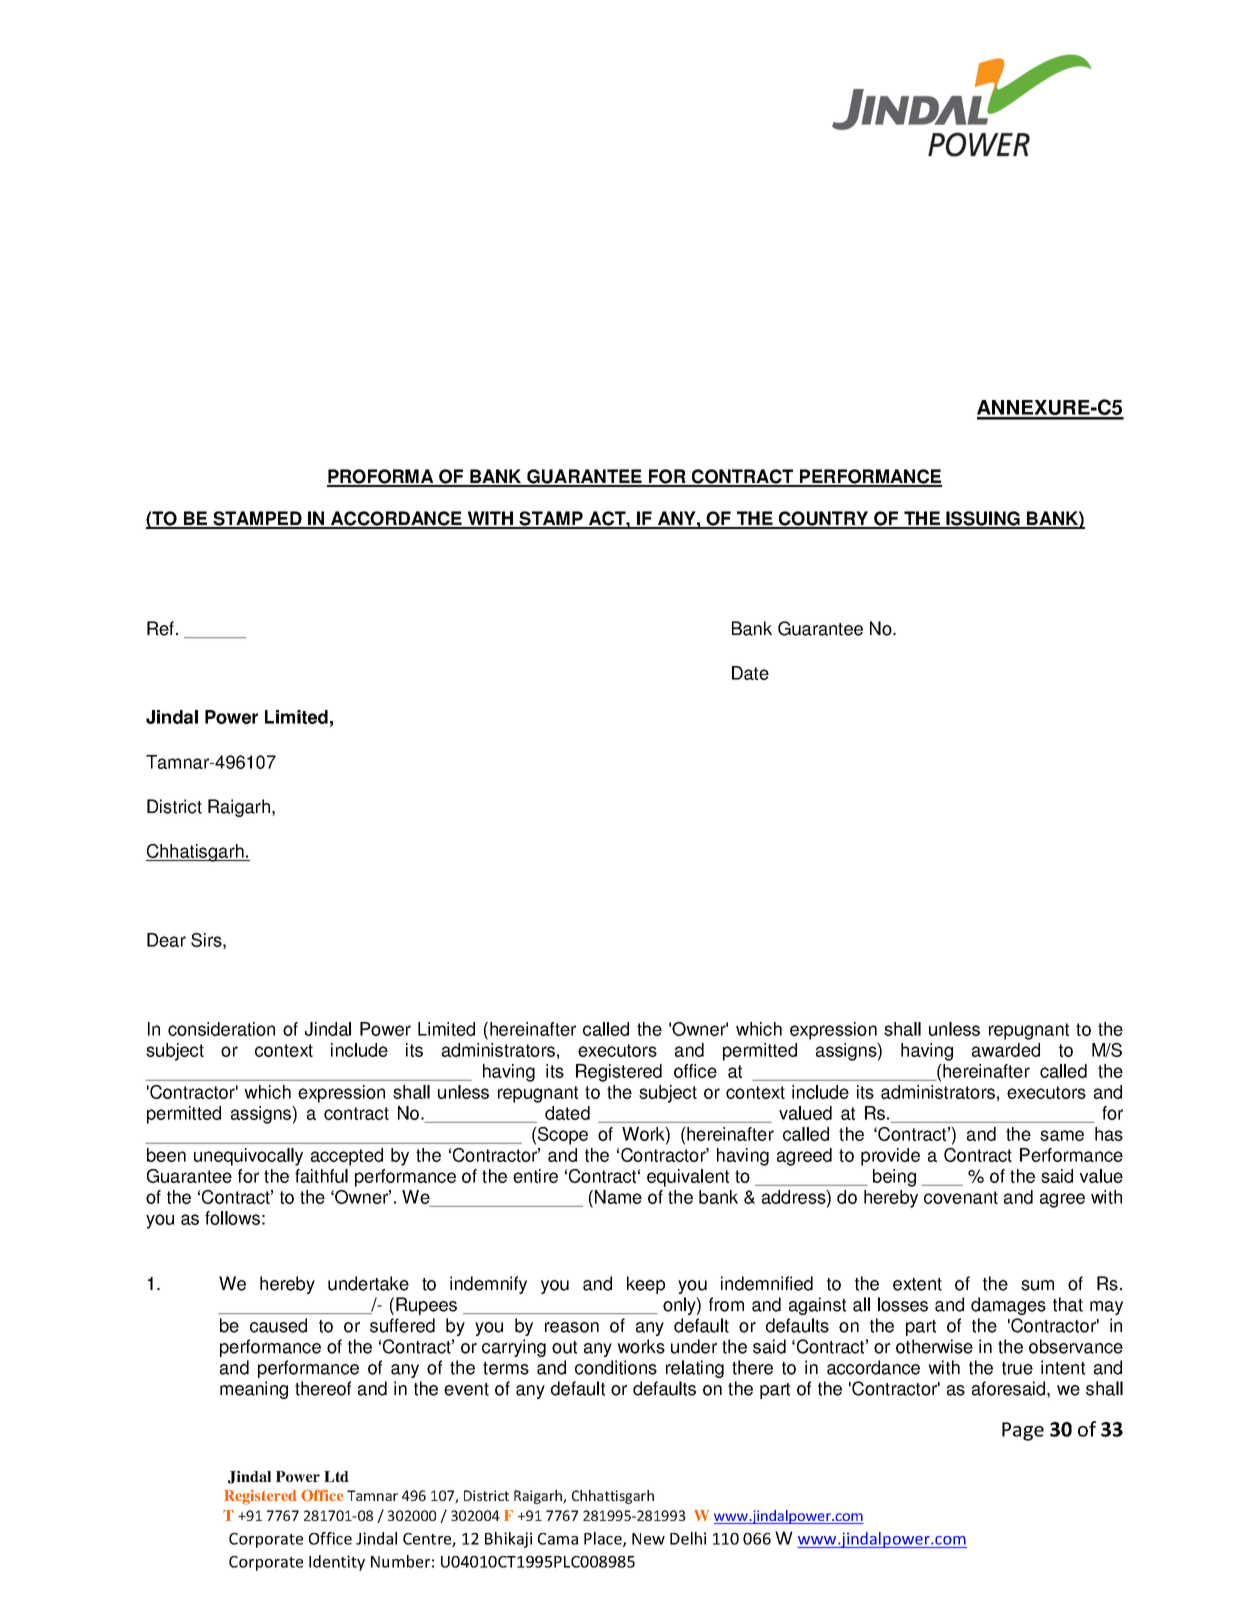 This screenshot has height=1608, width=1242. I want to click on Identity, so click(337, 1563).
